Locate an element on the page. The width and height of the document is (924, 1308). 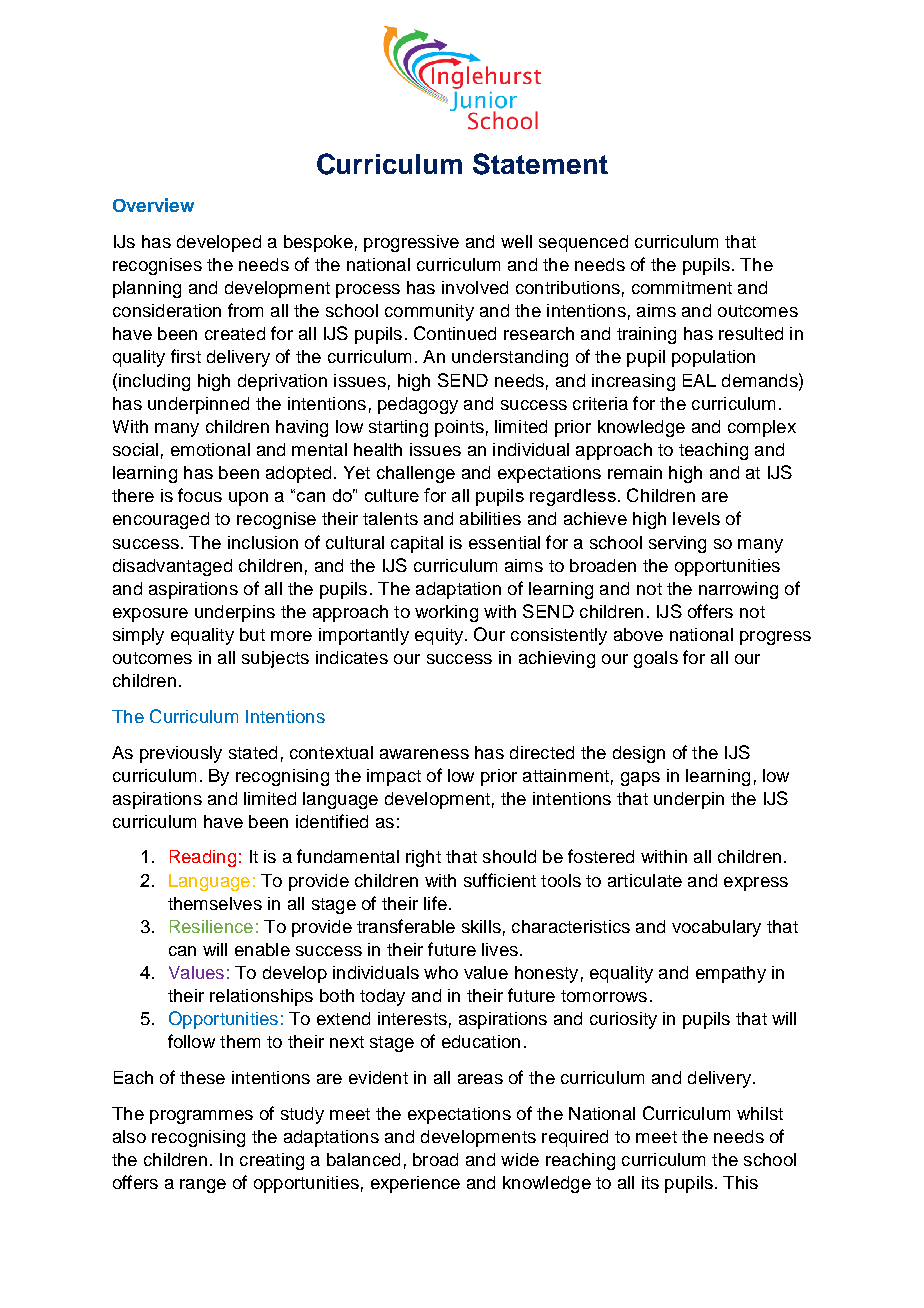
experience is located at coordinates (415, 1184).
